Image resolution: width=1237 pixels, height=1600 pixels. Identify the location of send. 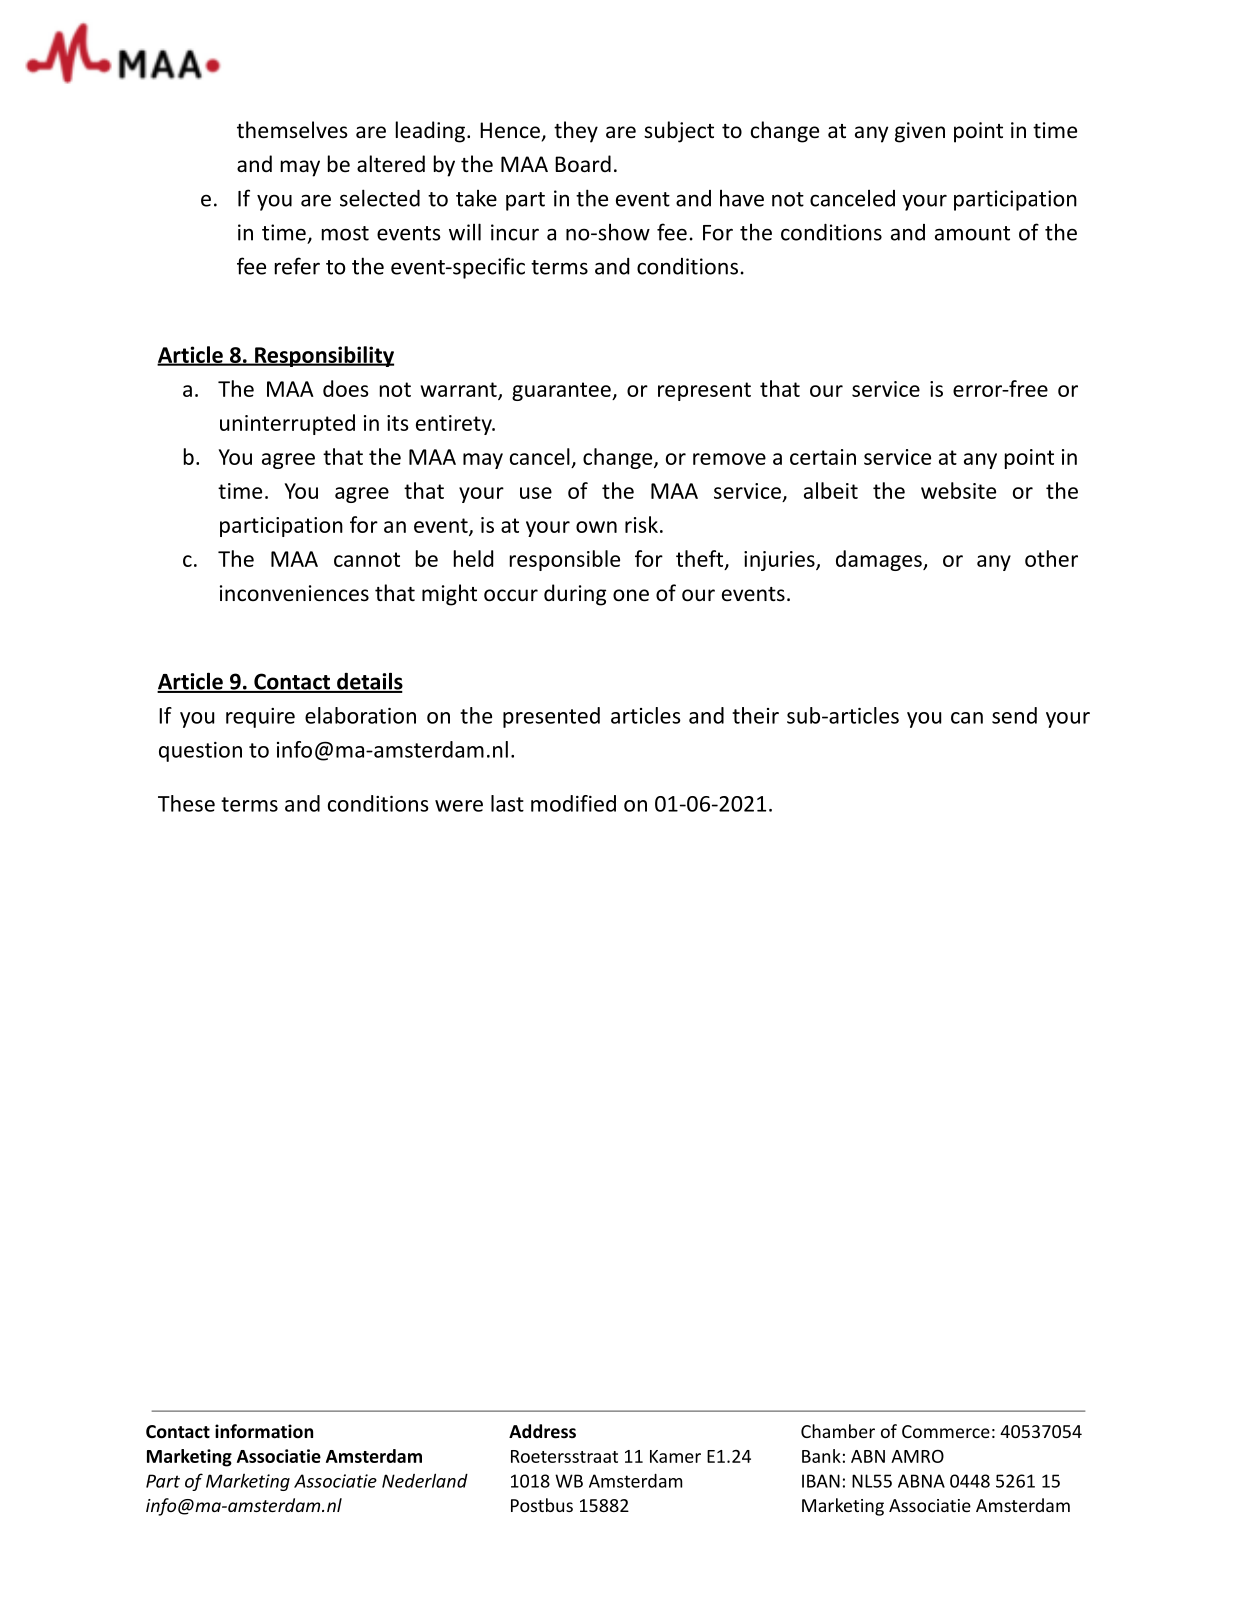
(1014, 715).
